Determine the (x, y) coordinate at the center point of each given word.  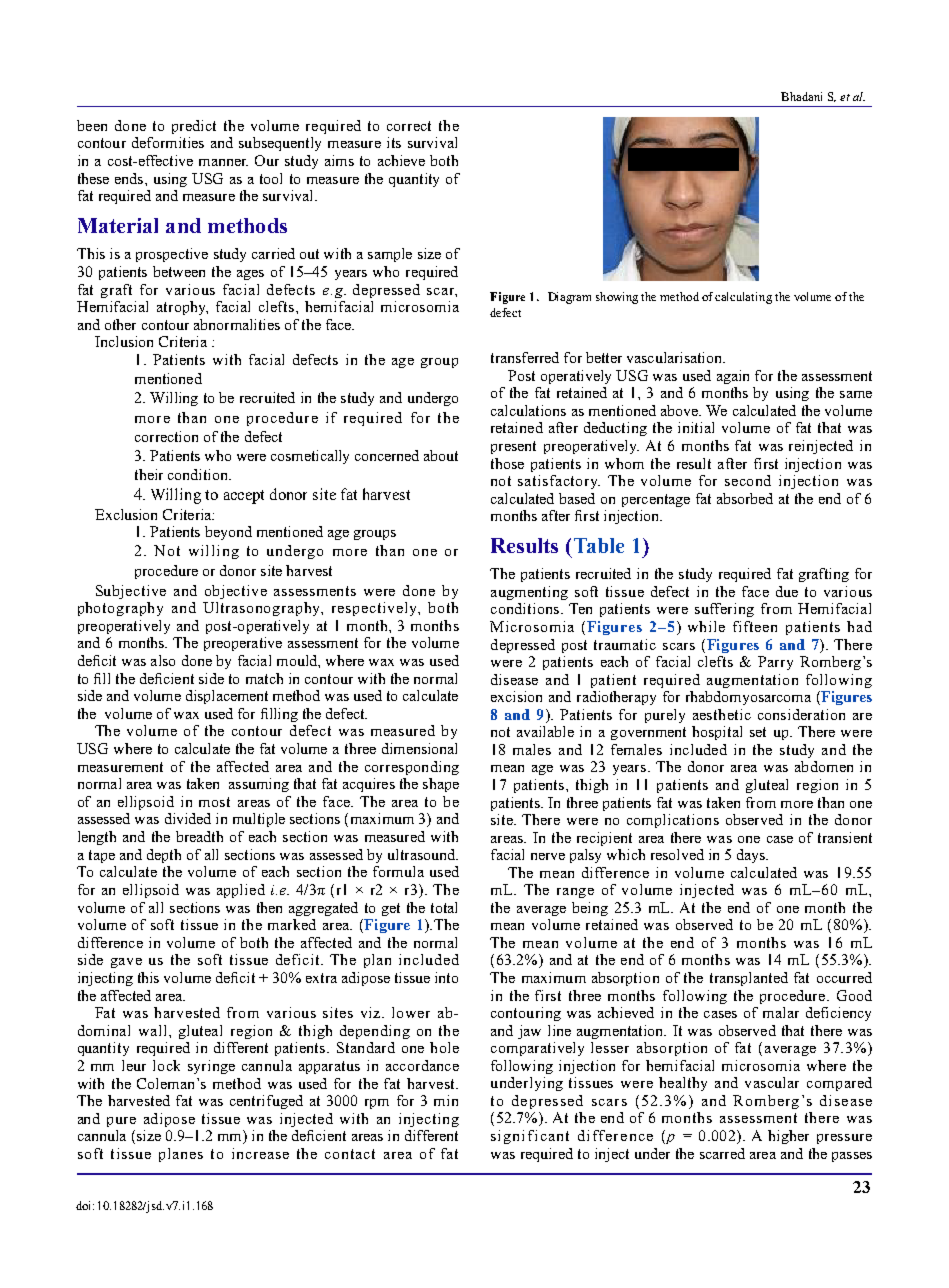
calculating (743, 298)
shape (441, 785)
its (394, 142)
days (752, 856)
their (149, 474)
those (507, 463)
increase (260, 1153)
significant (530, 1137)
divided (188, 818)
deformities (168, 142)
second (748, 480)
